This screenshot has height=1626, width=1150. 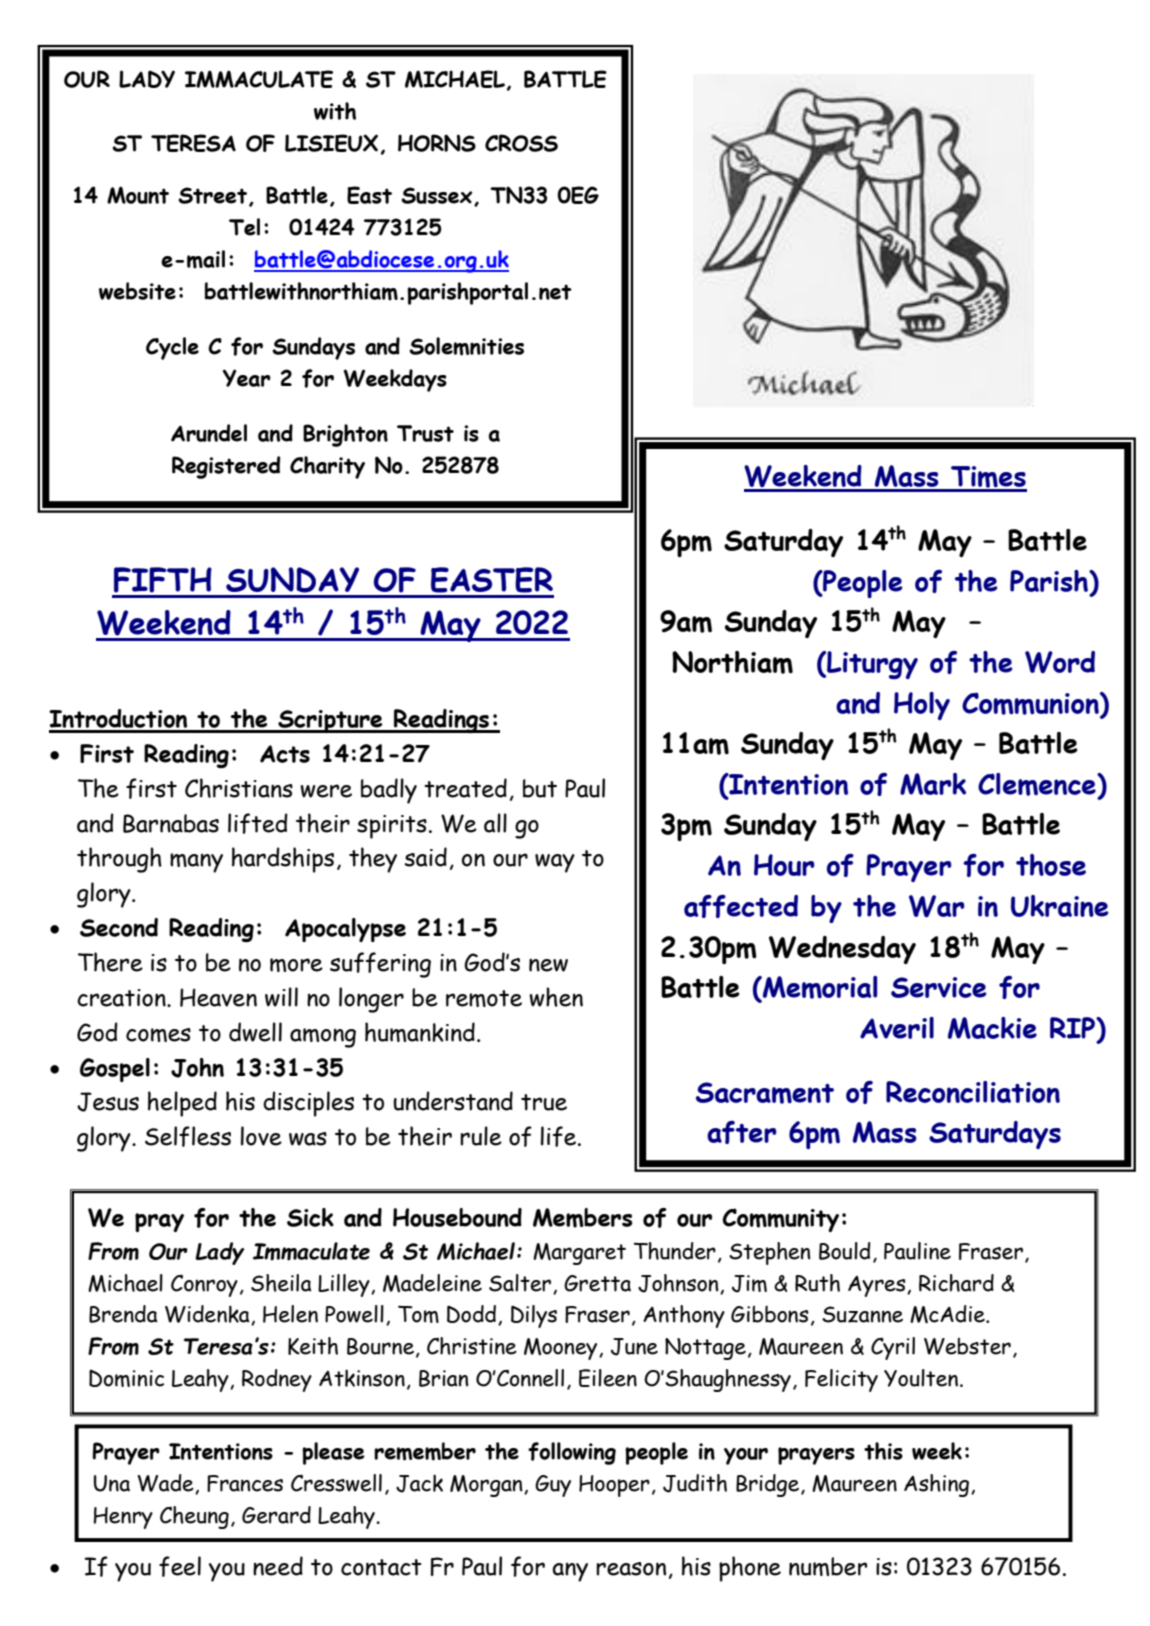 I want to click on Sussex, so click(x=438, y=196).
